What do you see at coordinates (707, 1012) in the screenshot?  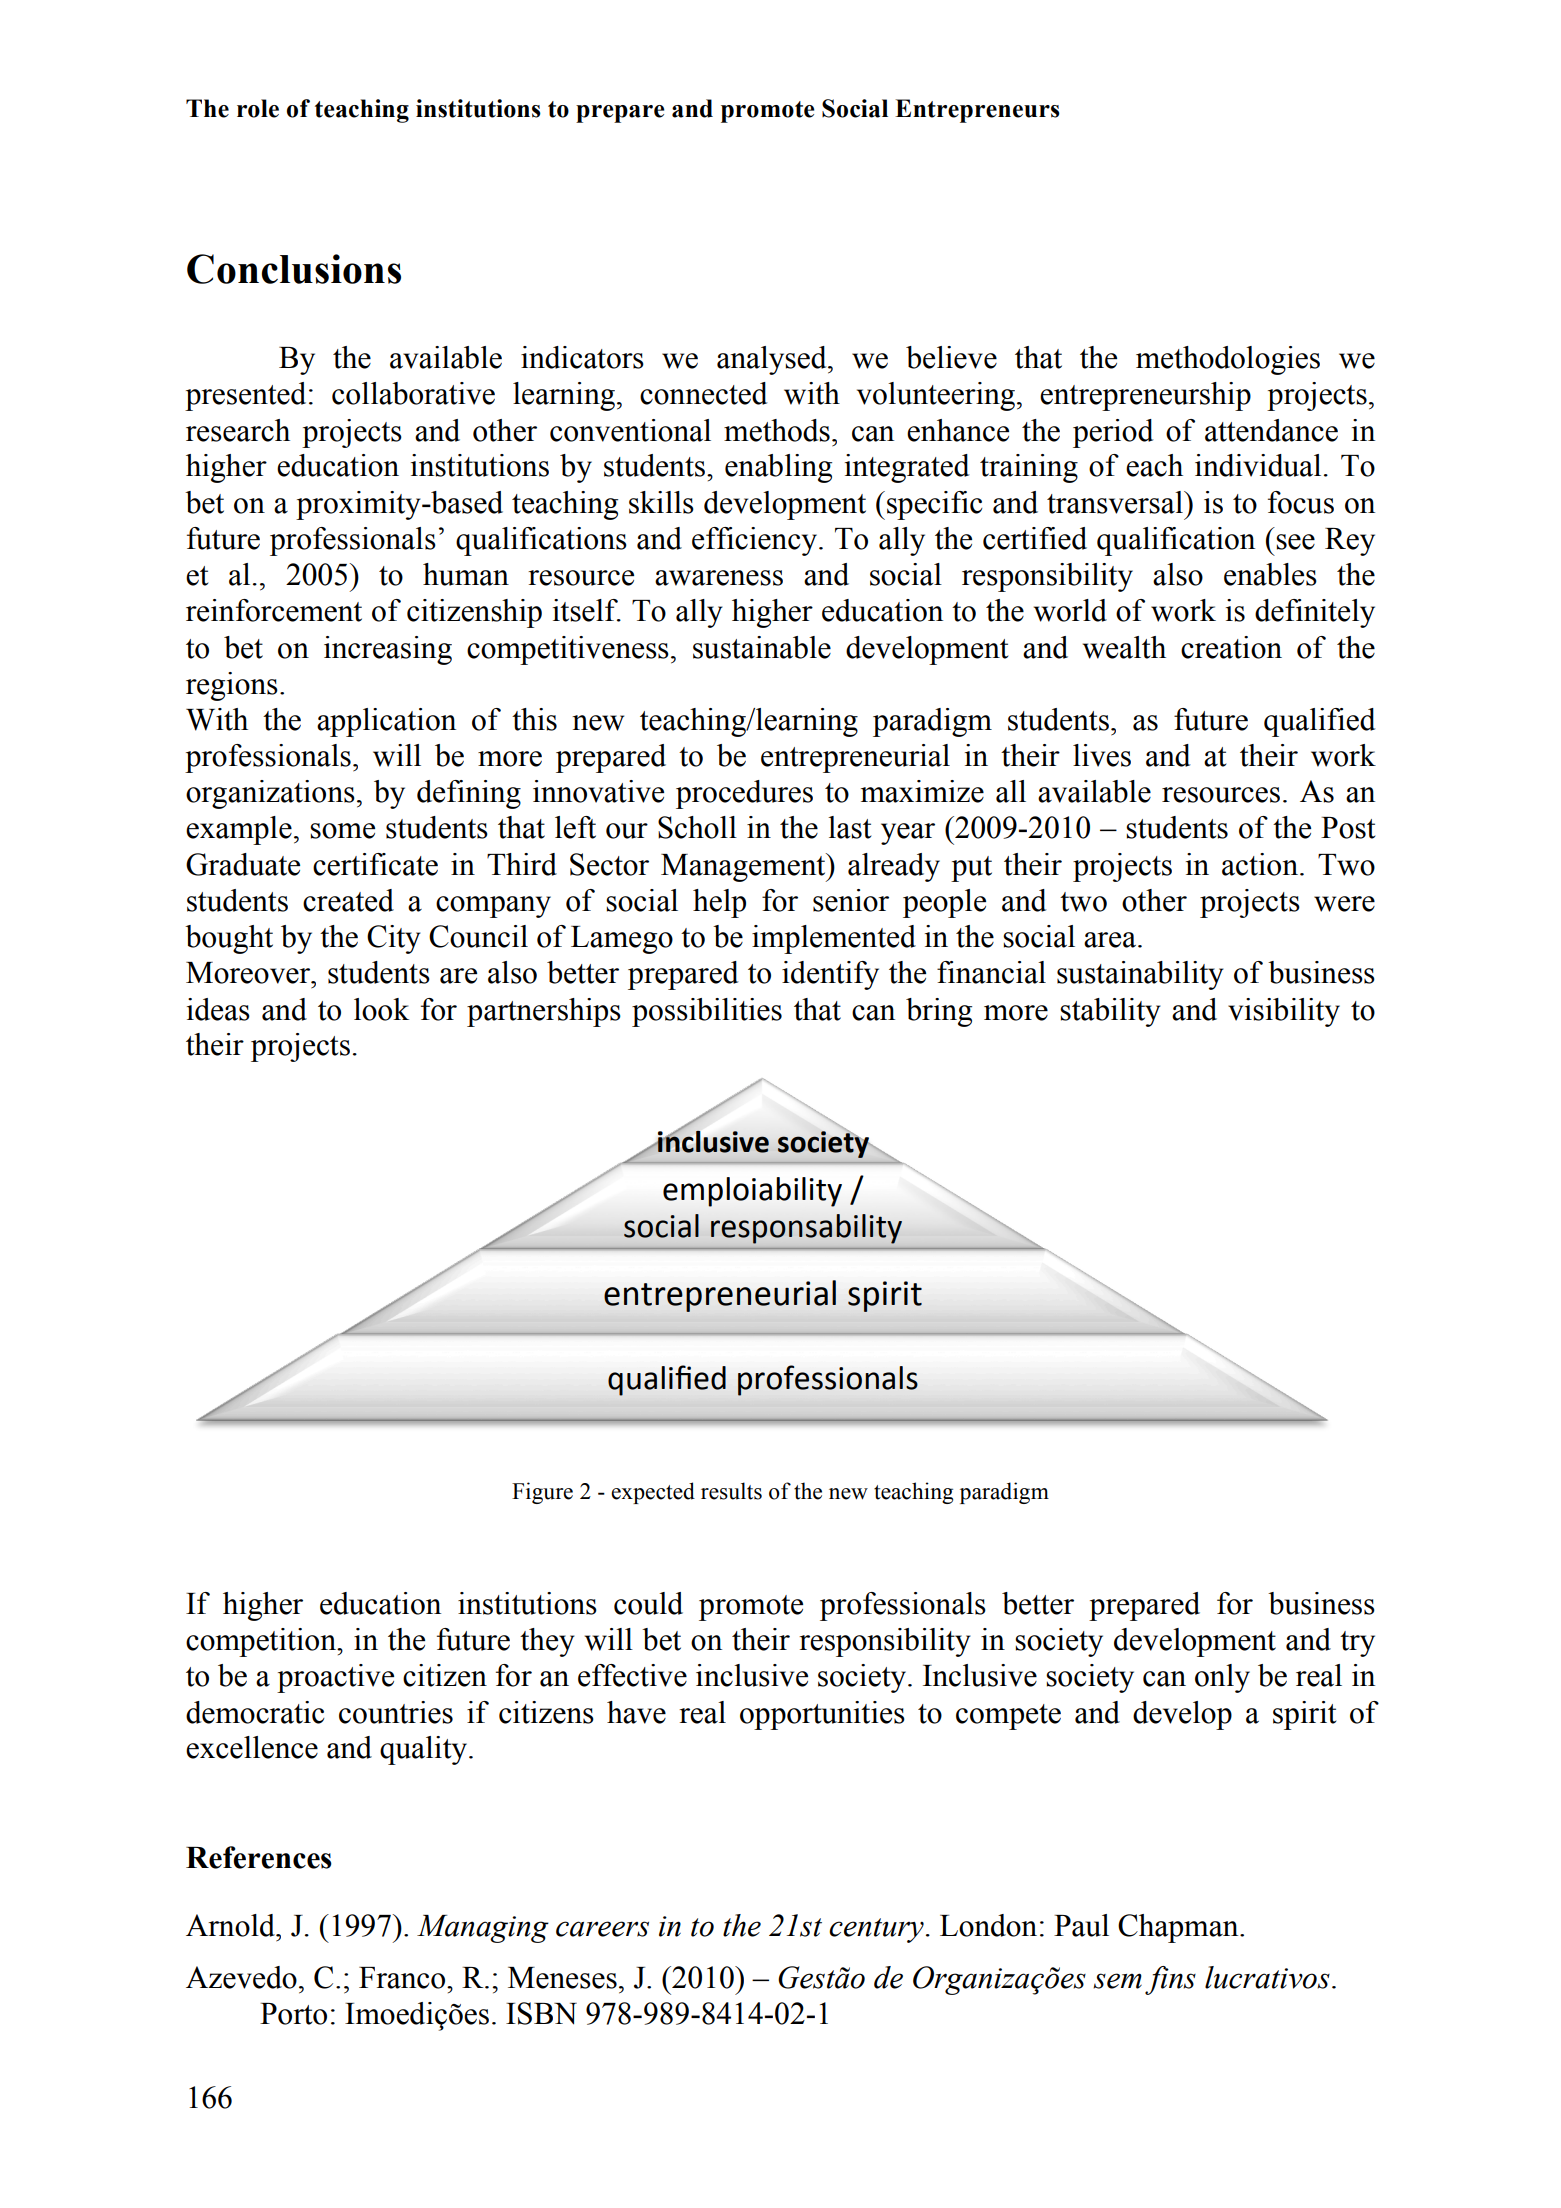 I see `possibilities` at bounding box center [707, 1012].
